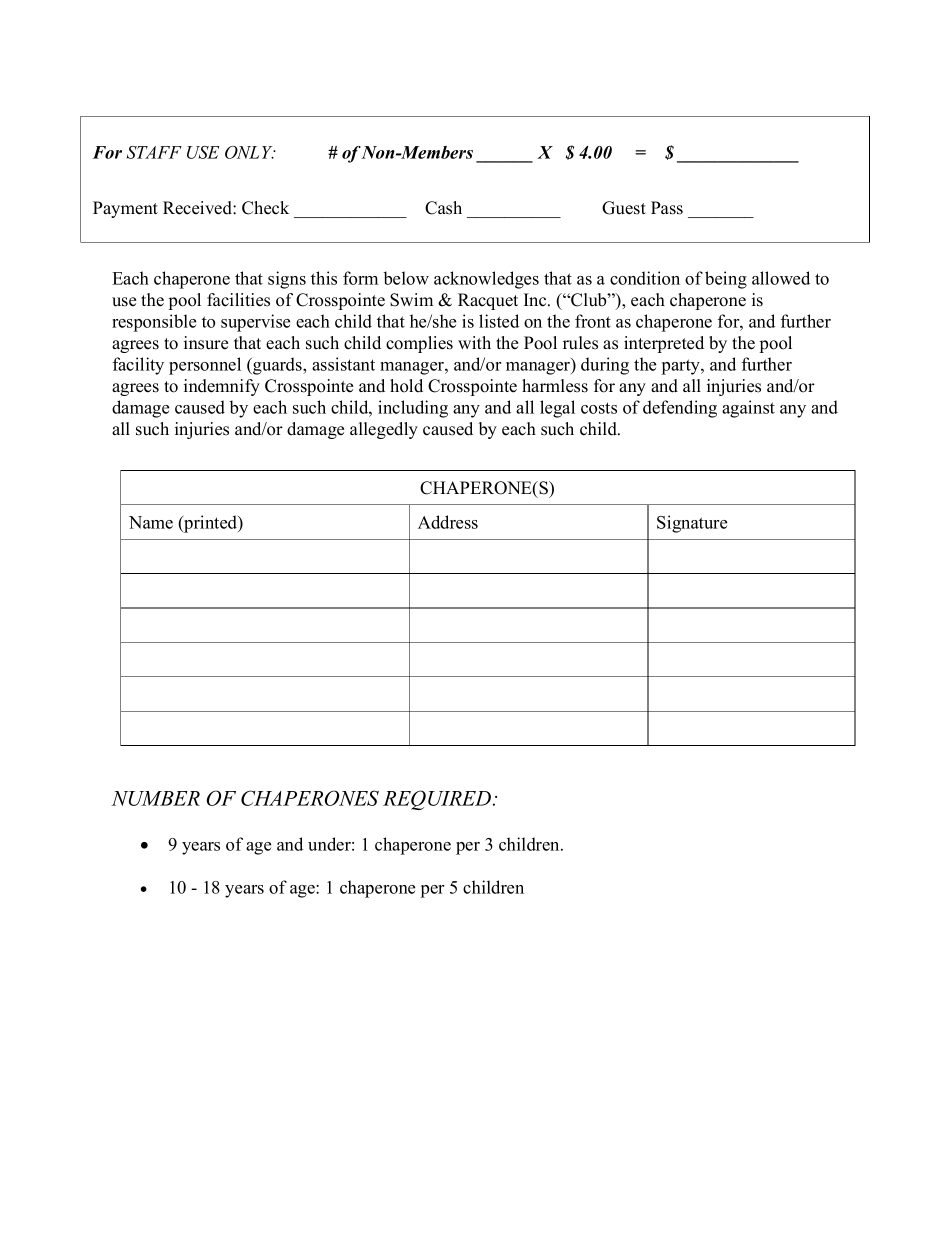 The width and height of the screenshot is (952, 1233). I want to click on ONLY, so click(250, 152).
